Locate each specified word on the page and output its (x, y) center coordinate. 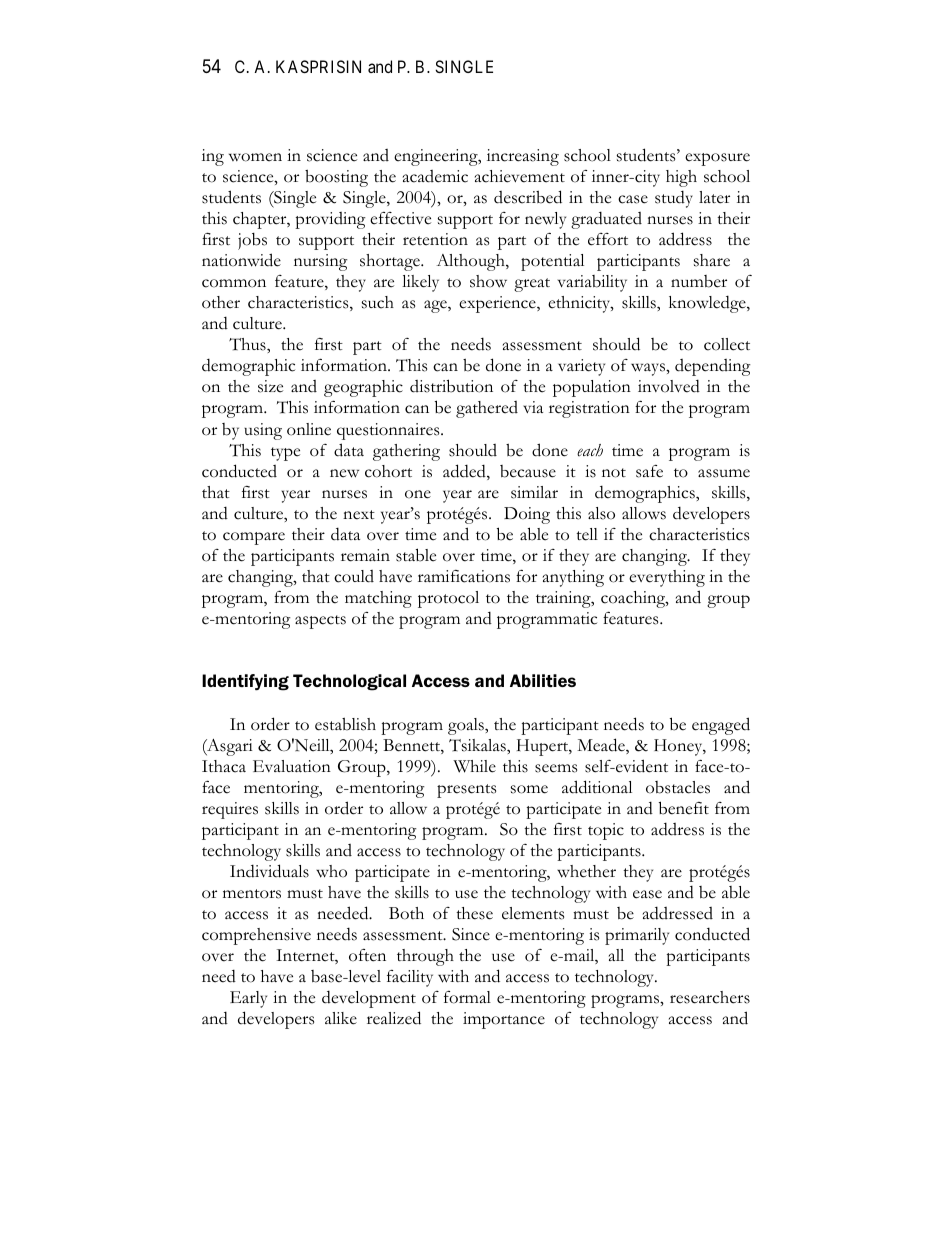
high (681, 178)
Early (248, 999)
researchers (710, 997)
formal (467, 997)
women (255, 157)
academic (435, 176)
